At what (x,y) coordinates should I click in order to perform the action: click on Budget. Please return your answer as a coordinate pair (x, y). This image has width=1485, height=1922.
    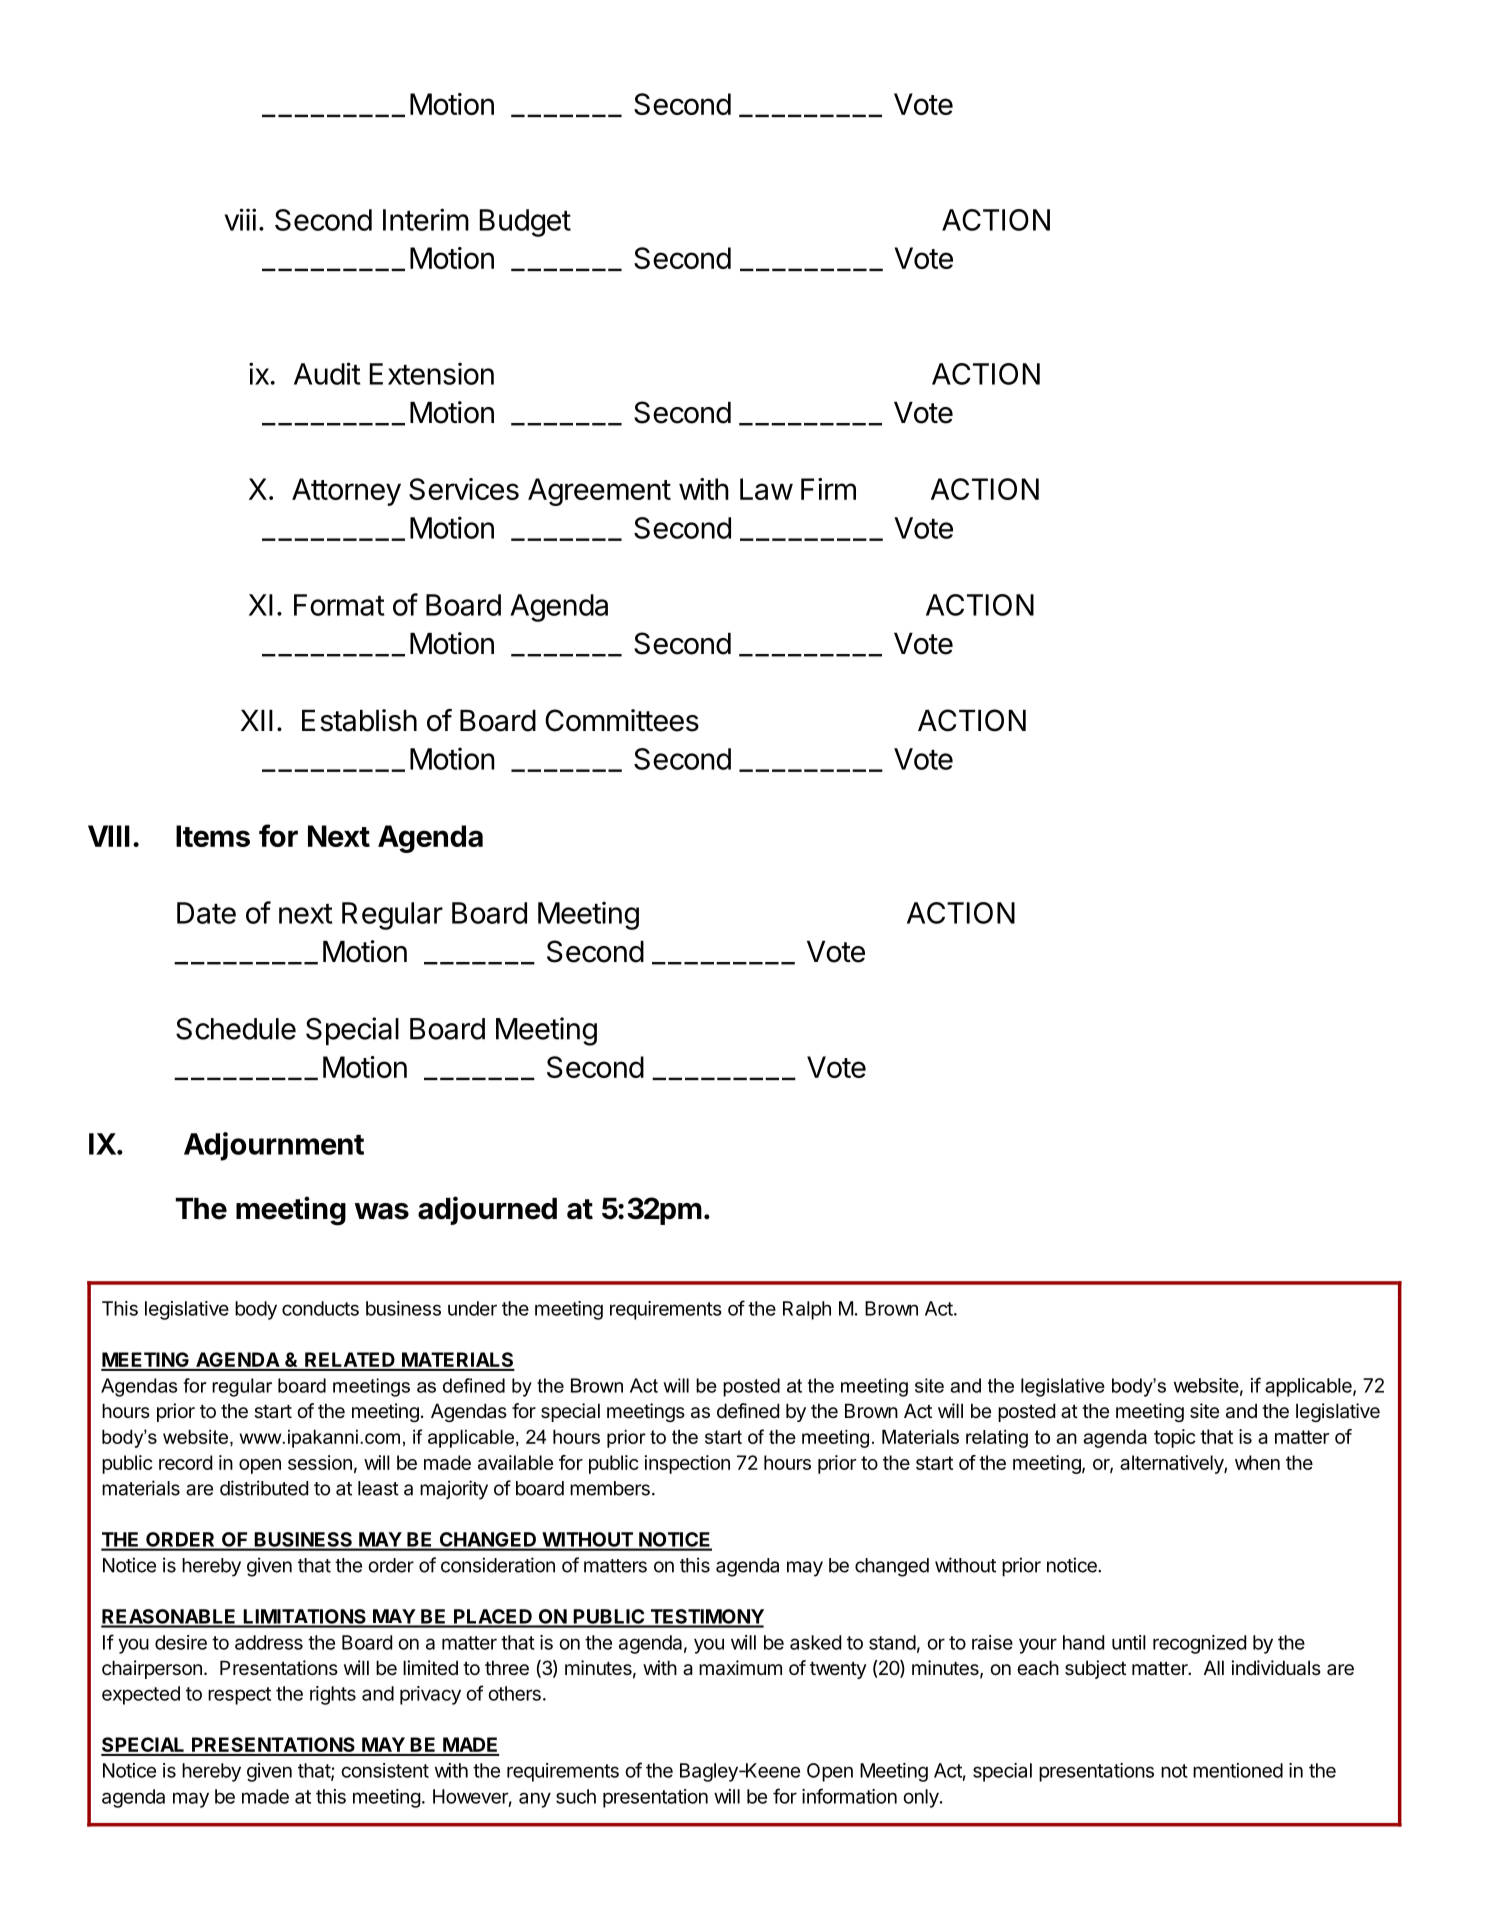
    Looking at the image, I should click on (525, 223).
